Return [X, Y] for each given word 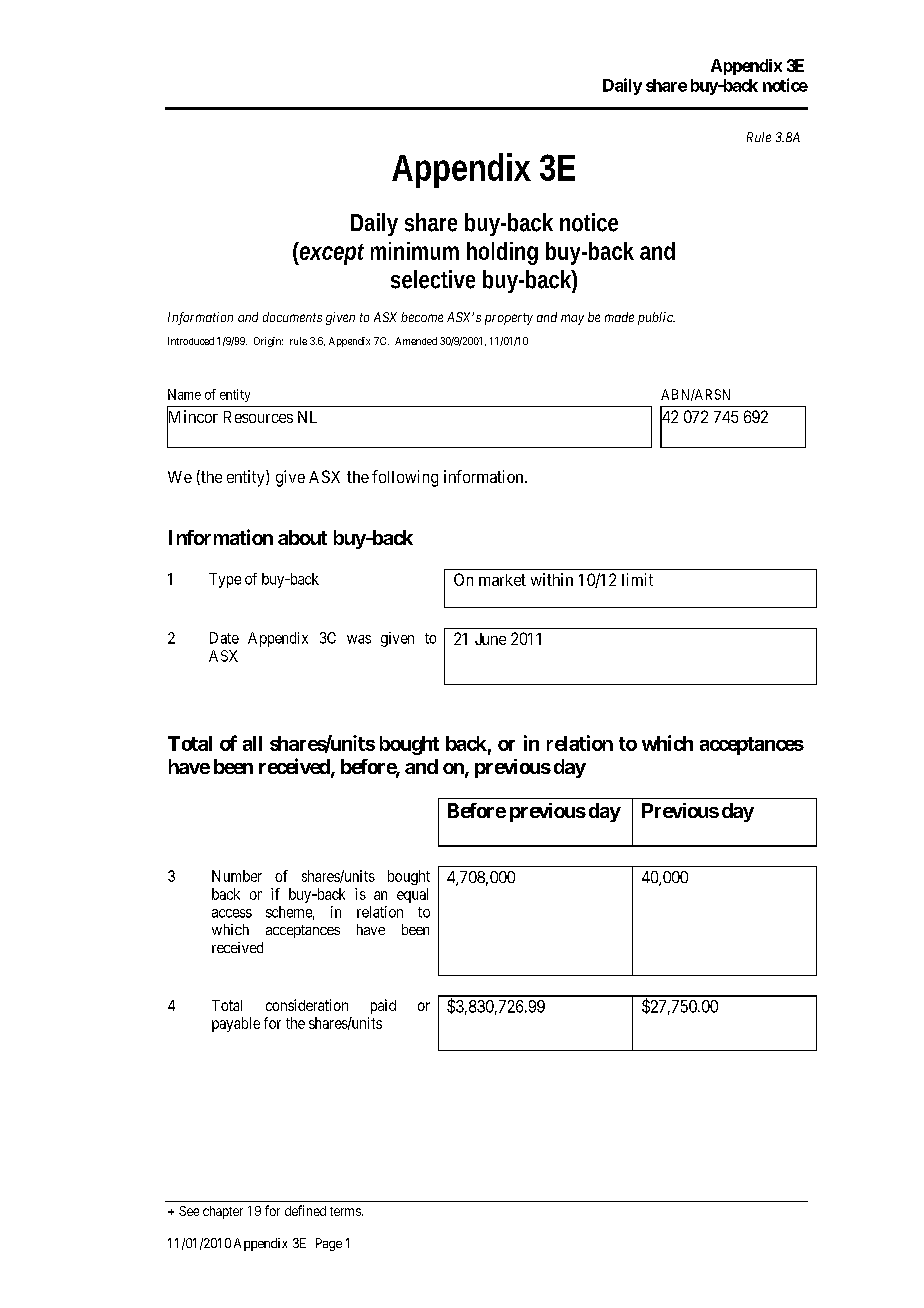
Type [225, 580]
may [572, 319]
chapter [223, 1212]
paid [383, 1006]
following [405, 478]
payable [236, 1024]
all [252, 743]
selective [433, 279]
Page [329, 1244]
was [359, 639]
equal [412, 895]
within [552, 579]
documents [292, 317]
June [490, 639]
